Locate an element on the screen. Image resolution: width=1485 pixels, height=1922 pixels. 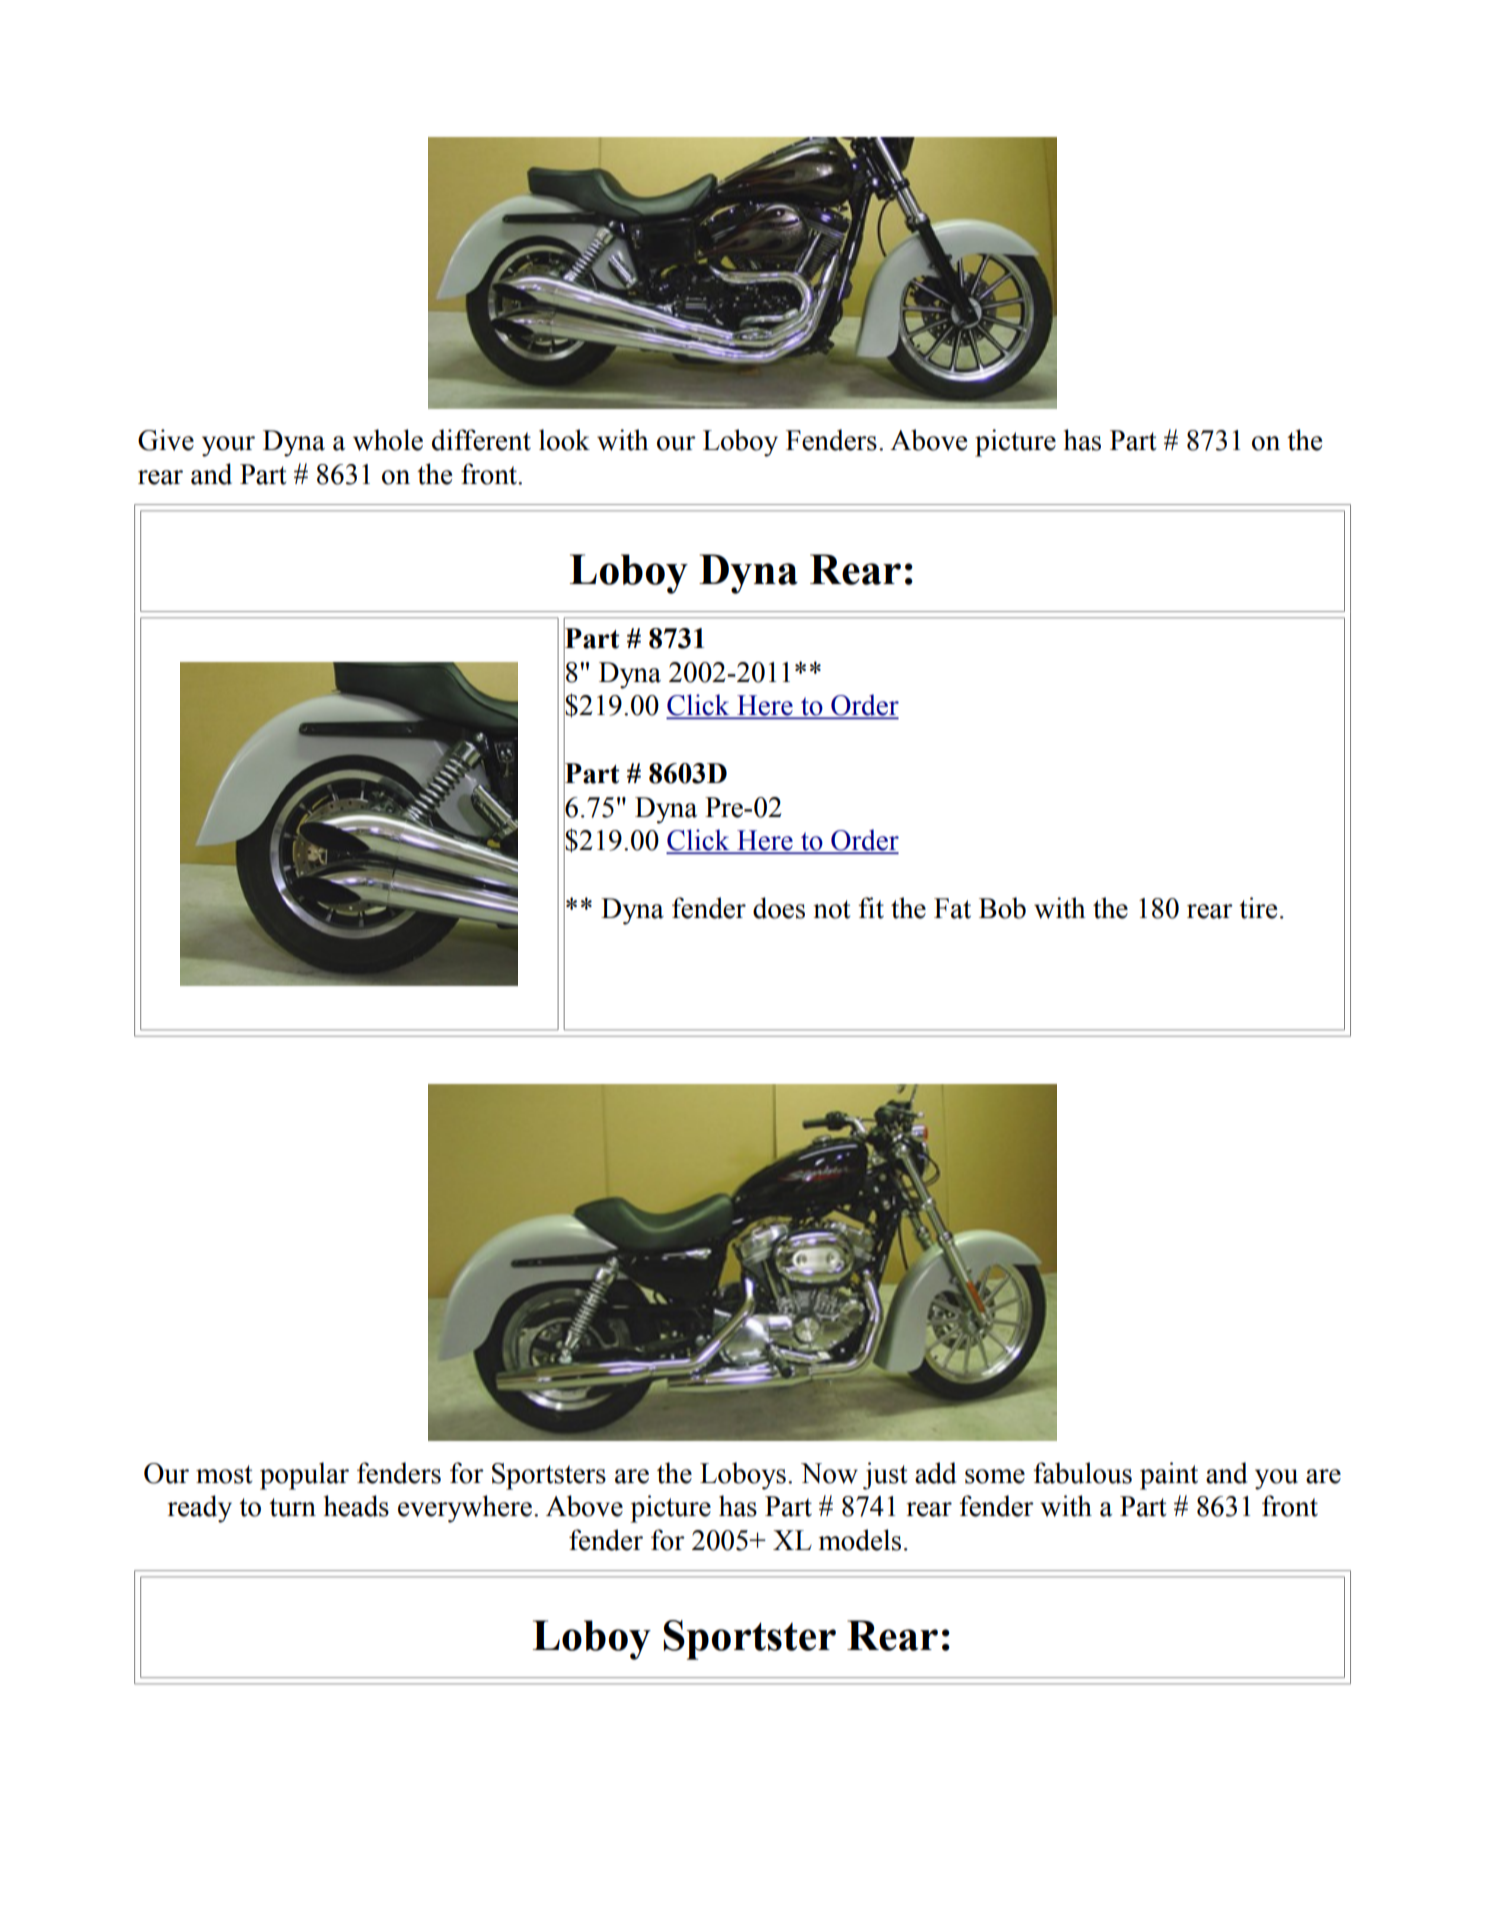
not is located at coordinates (832, 909).
